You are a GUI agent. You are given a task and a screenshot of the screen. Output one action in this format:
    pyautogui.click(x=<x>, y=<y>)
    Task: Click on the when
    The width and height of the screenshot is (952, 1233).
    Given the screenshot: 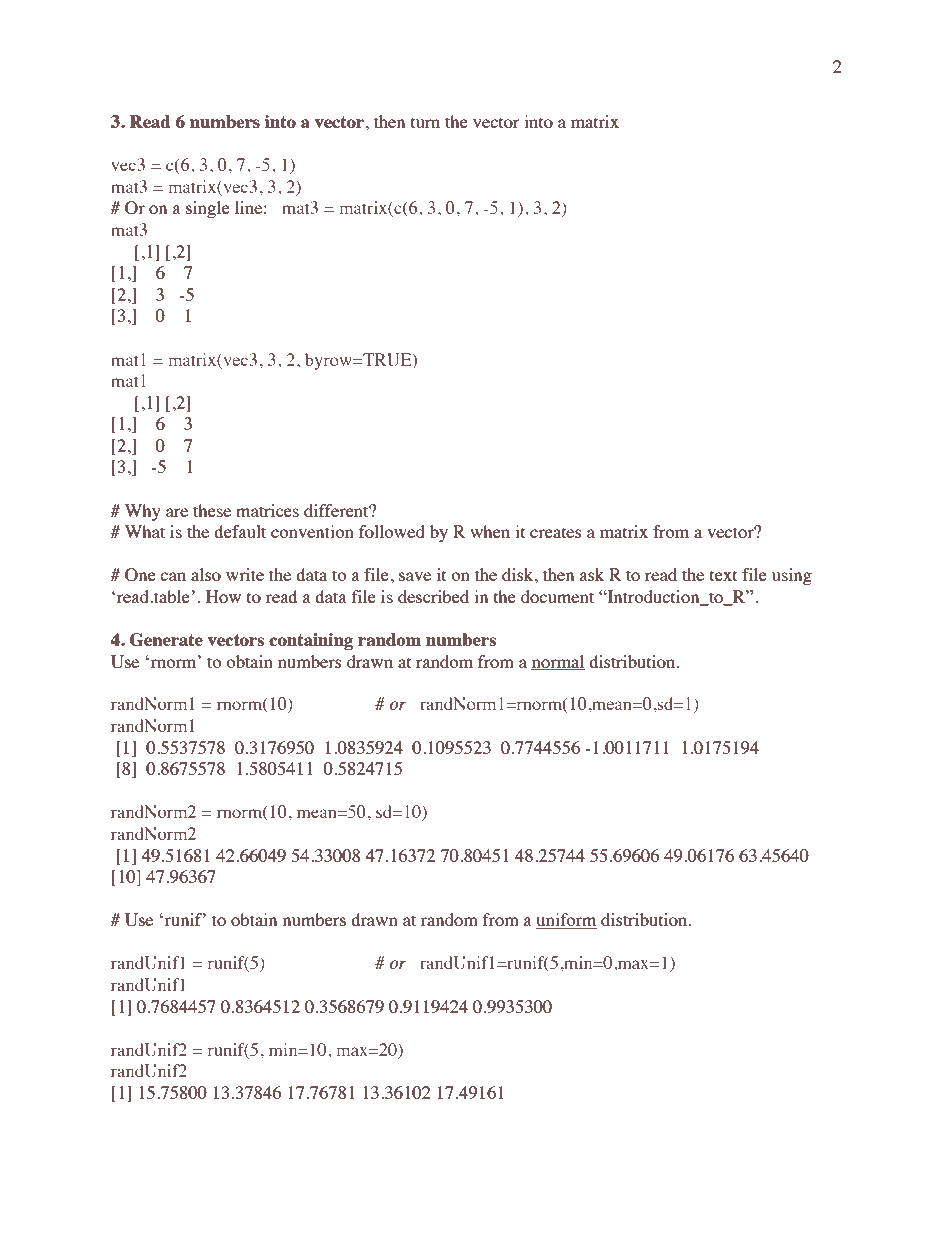 What is the action you would take?
    pyautogui.click(x=490, y=531)
